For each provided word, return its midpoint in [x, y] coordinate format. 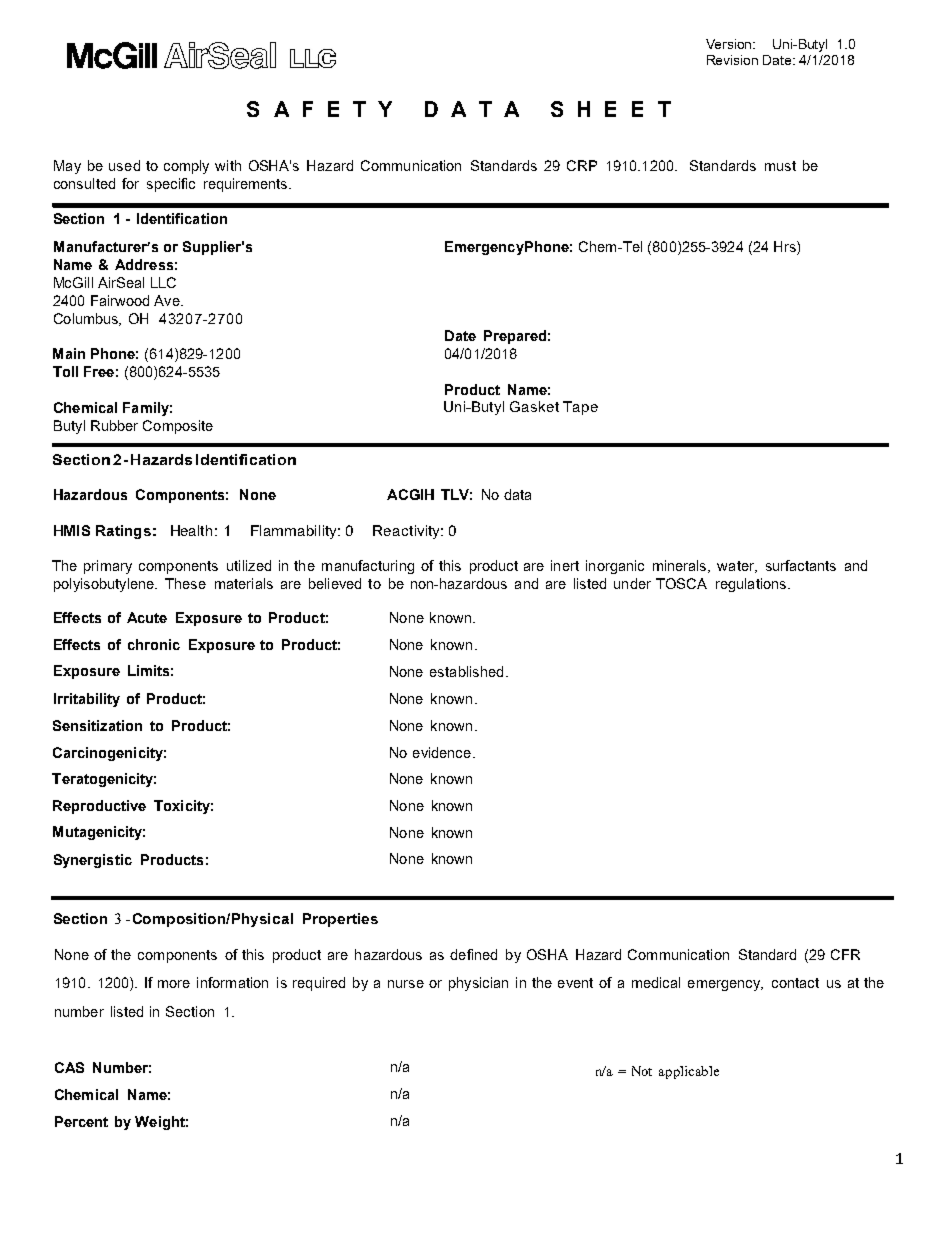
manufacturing [368, 567]
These [185, 583]
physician [478, 984]
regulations [752, 585]
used [124, 165]
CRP [582, 165]
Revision [732, 60]
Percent [81, 1121]
